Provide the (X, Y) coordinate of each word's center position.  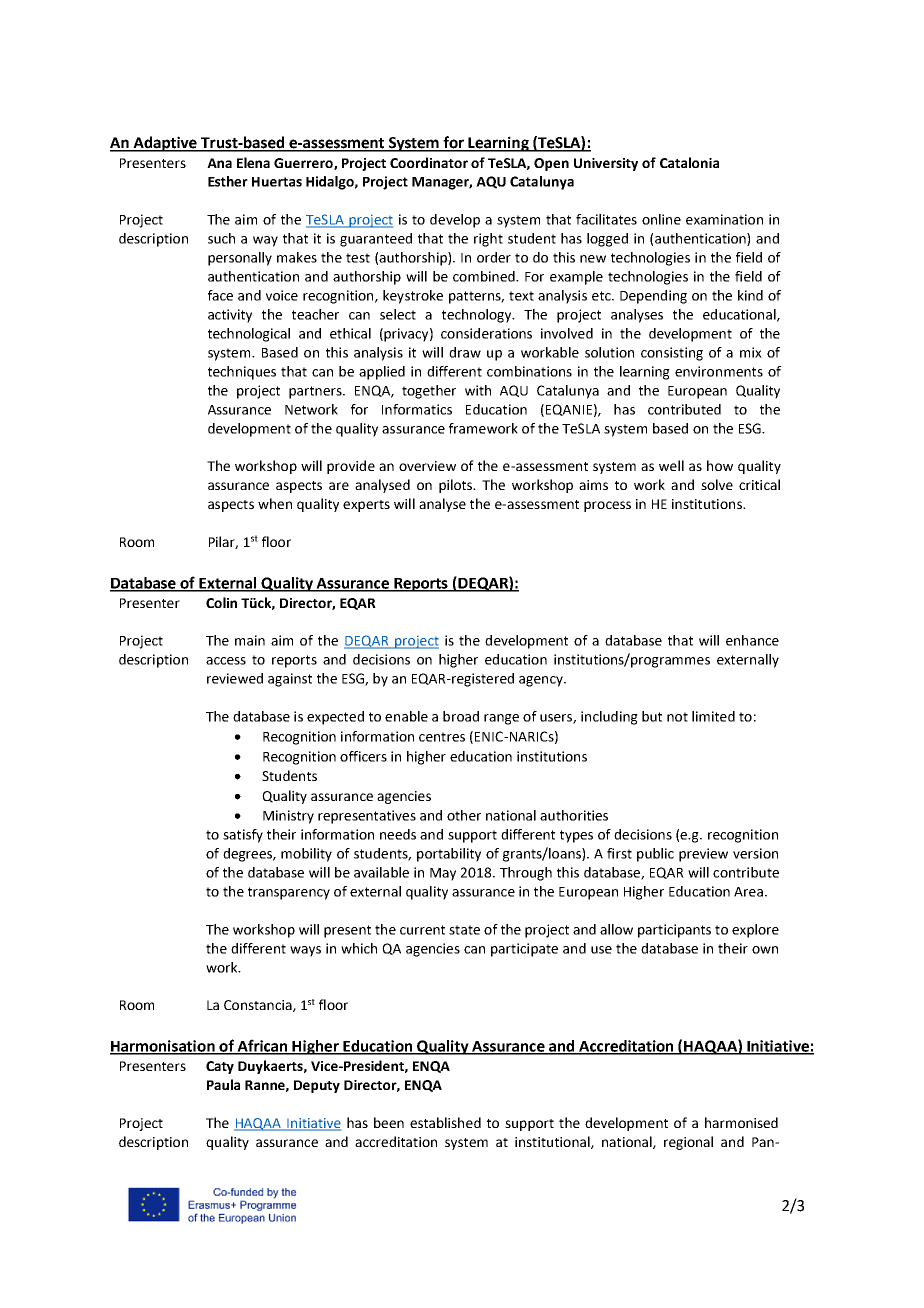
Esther (228, 181)
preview (703, 855)
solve (717, 484)
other (464, 815)
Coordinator (429, 162)
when (275, 503)
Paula (223, 1084)
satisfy (243, 836)
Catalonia (689, 162)
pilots (457, 486)
